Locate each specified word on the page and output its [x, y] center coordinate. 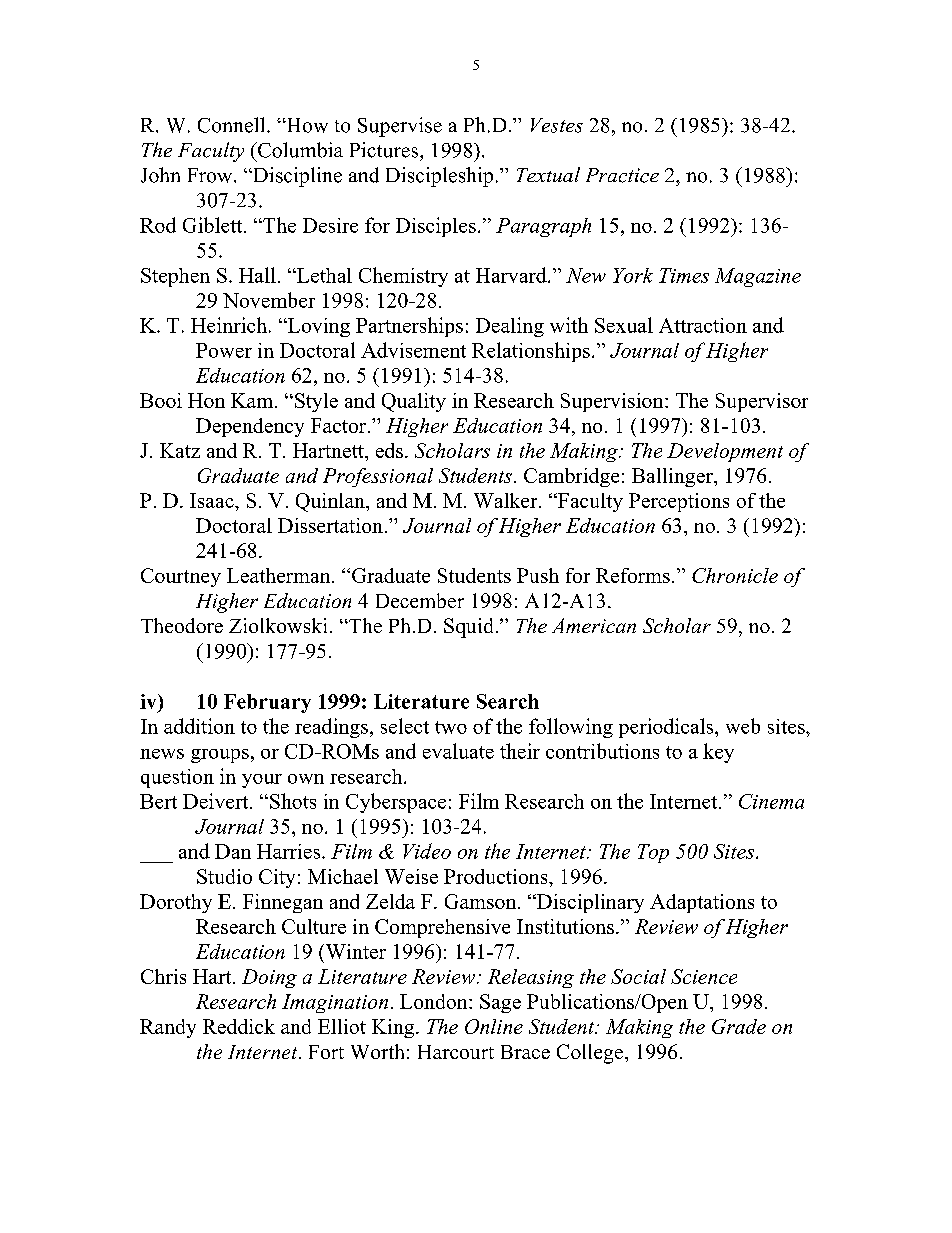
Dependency [250, 427]
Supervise [400, 127]
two [451, 727]
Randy [168, 1028]
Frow [211, 175]
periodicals [667, 728]
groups [220, 756]
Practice [622, 175]
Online [494, 1026]
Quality [414, 402]
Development [725, 452]
